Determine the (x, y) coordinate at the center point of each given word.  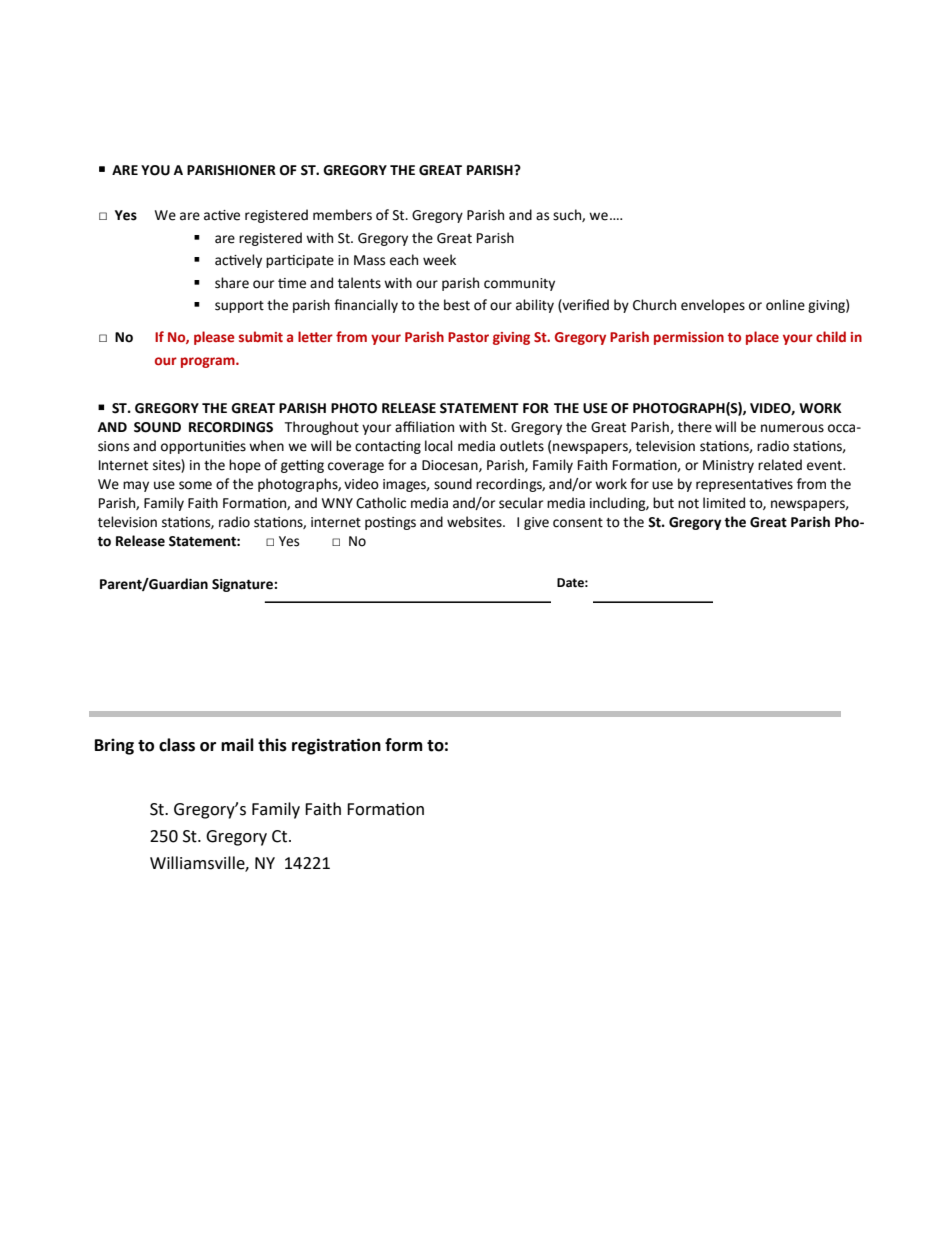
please (214, 338)
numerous (792, 428)
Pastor (468, 337)
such (568, 215)
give (536, 523)
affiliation (424, 427)
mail (237, 745)
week (439, 260)
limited (724, 503)
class (177, 745)
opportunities (203, 447)
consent (578, 523)
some (195, 485)
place (762, 338)
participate (300, 261)
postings (390, 523)
